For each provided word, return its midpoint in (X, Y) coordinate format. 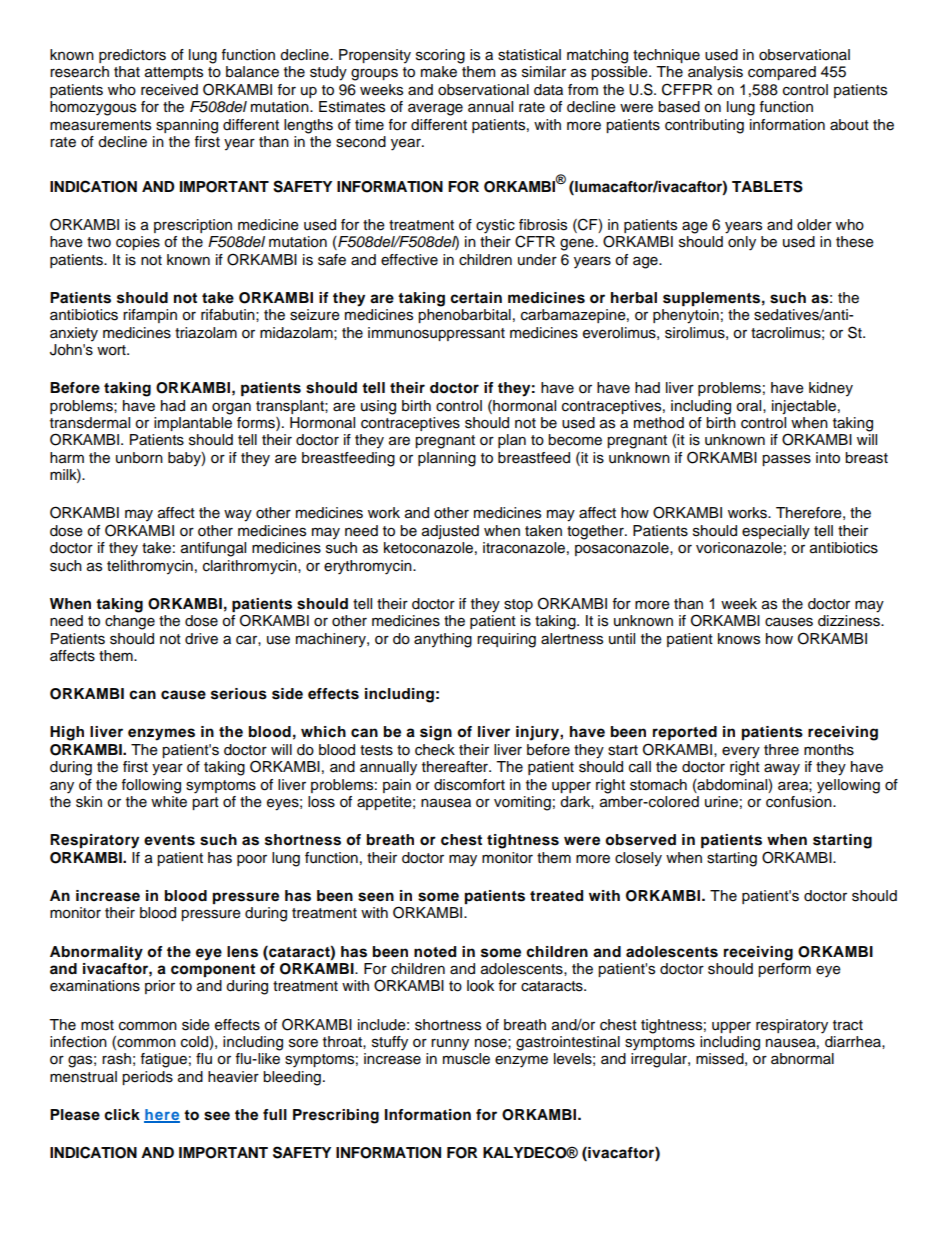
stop (518, 605)
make (439, 72)
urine (721, 802)
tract (848, 1025)
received (169, 90)
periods (147, 1078)
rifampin (150, 316)
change (130, 622)
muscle (466, 1059)
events (169, 840)
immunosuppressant (436, 334)
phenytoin (686, 316)
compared (782, 73)
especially (776, 532)
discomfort (469, 785)
